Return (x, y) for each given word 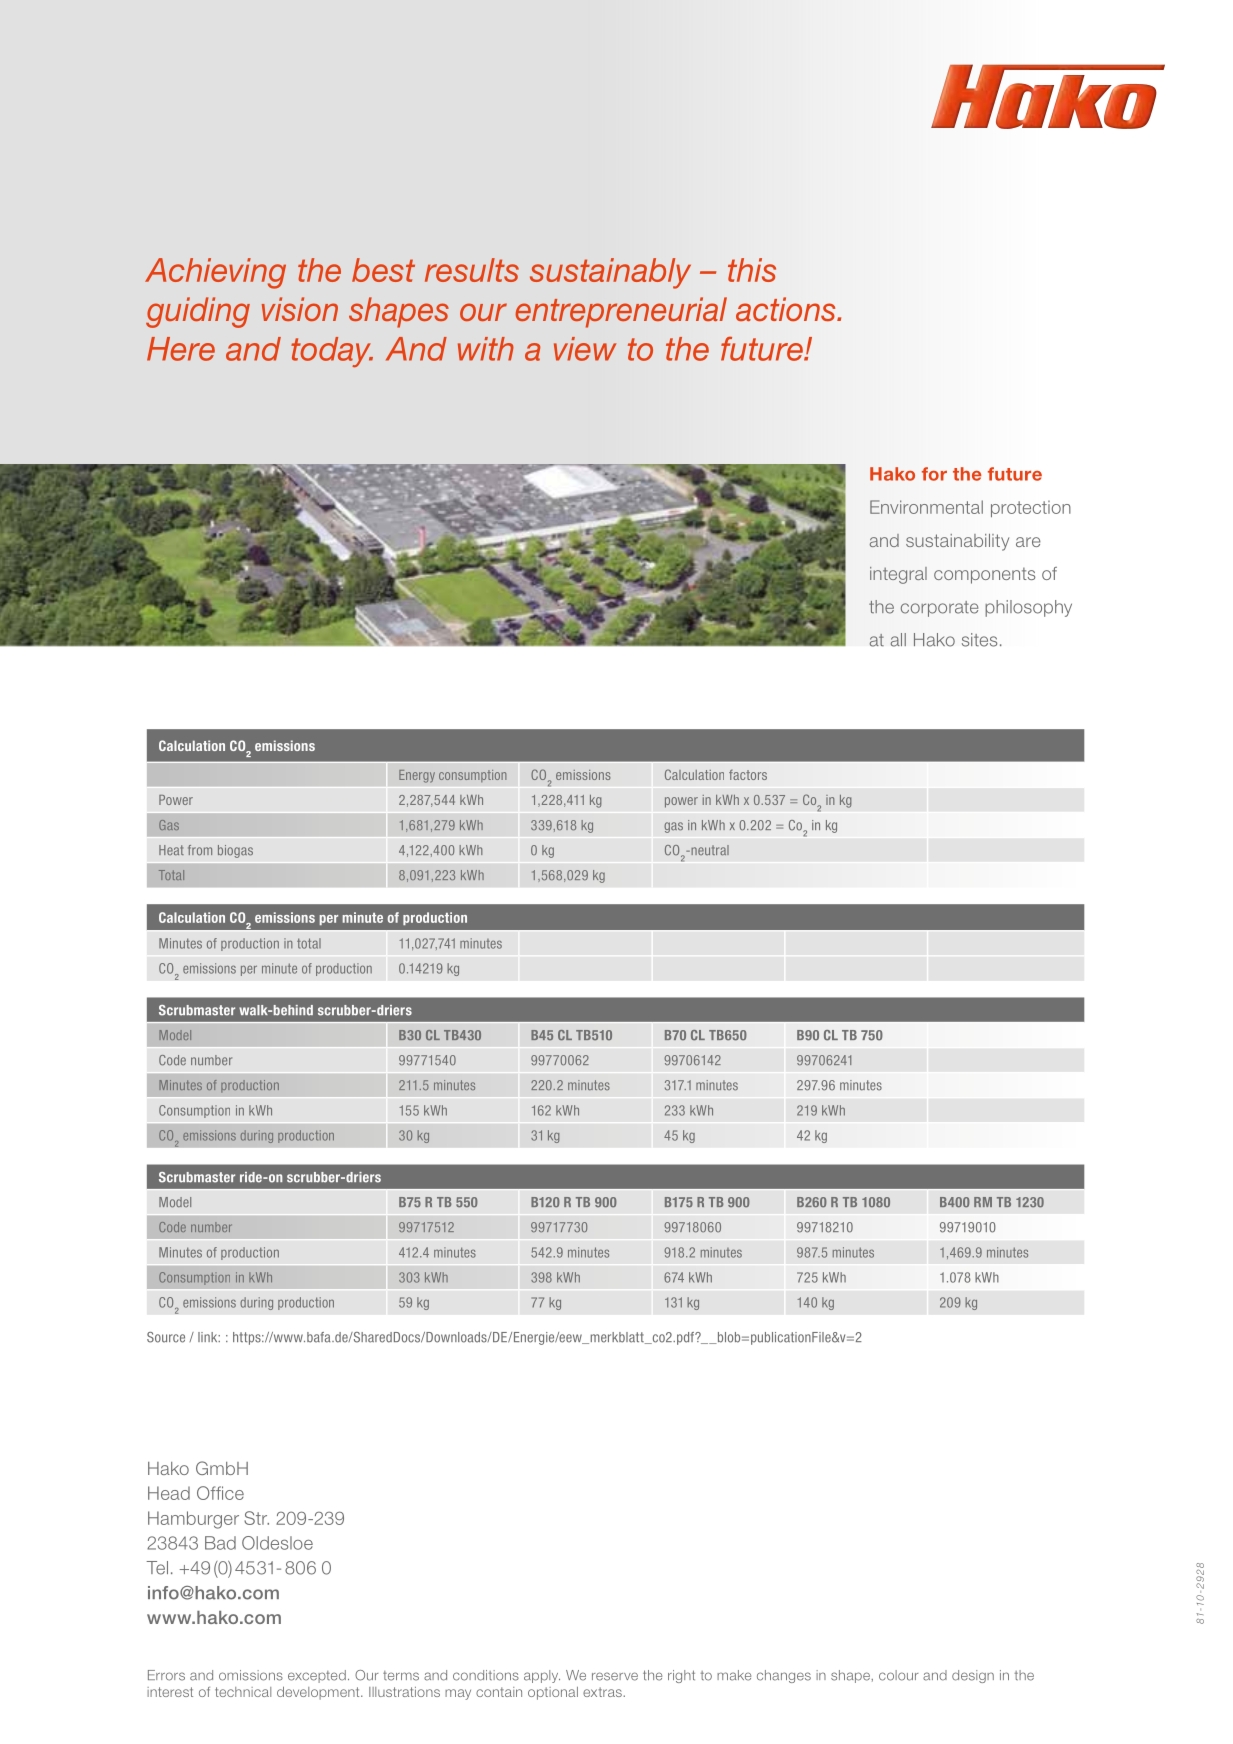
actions (787, 309)
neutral (709, 850)
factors (748, 774)
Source (166, 1337)
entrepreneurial (621, 312)
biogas (235, 851)
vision (300, 309)
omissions (251, 1675)
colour (899, 1675)
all (898, 640)
